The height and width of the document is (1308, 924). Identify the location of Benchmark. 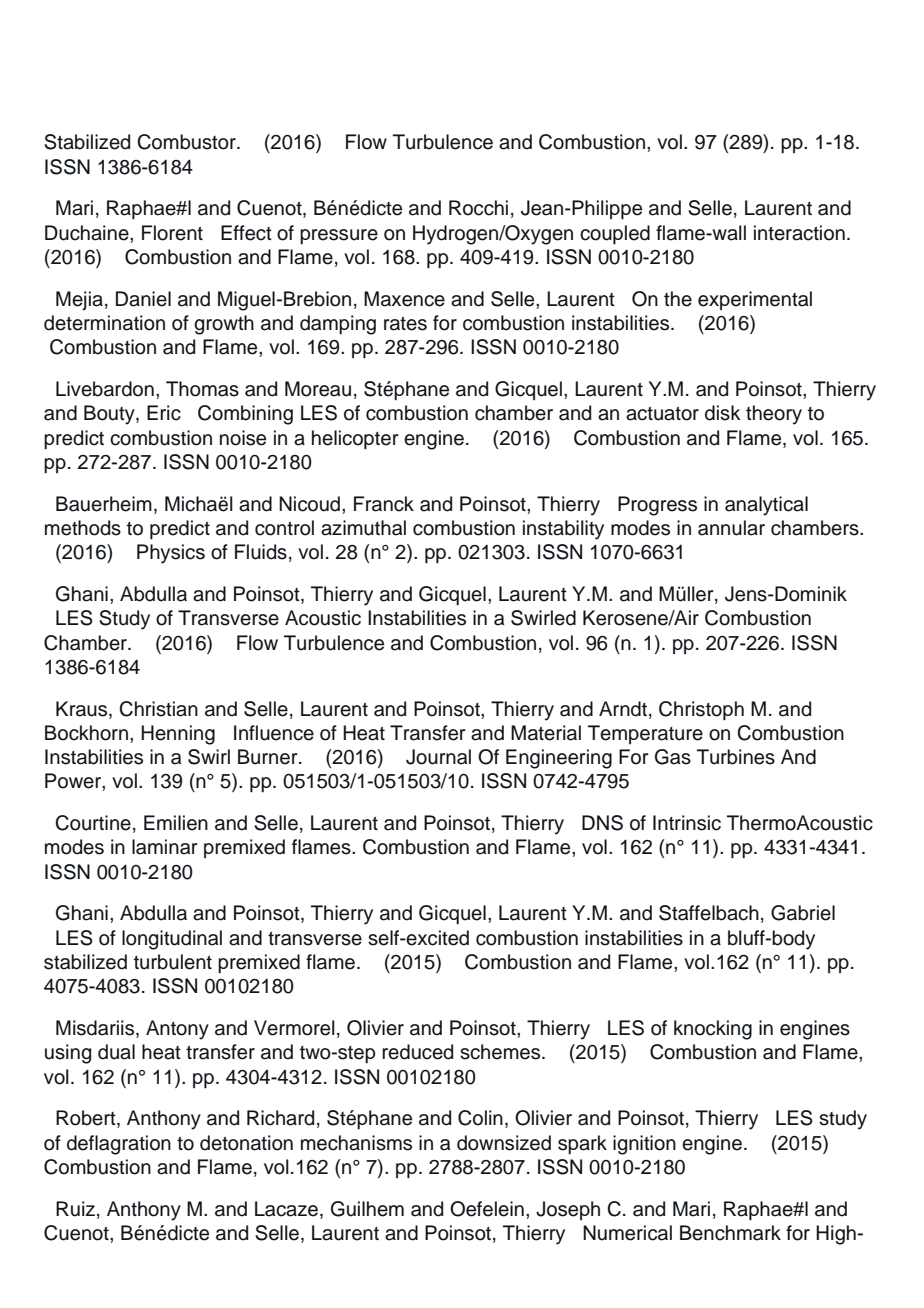
(730, 1233).
